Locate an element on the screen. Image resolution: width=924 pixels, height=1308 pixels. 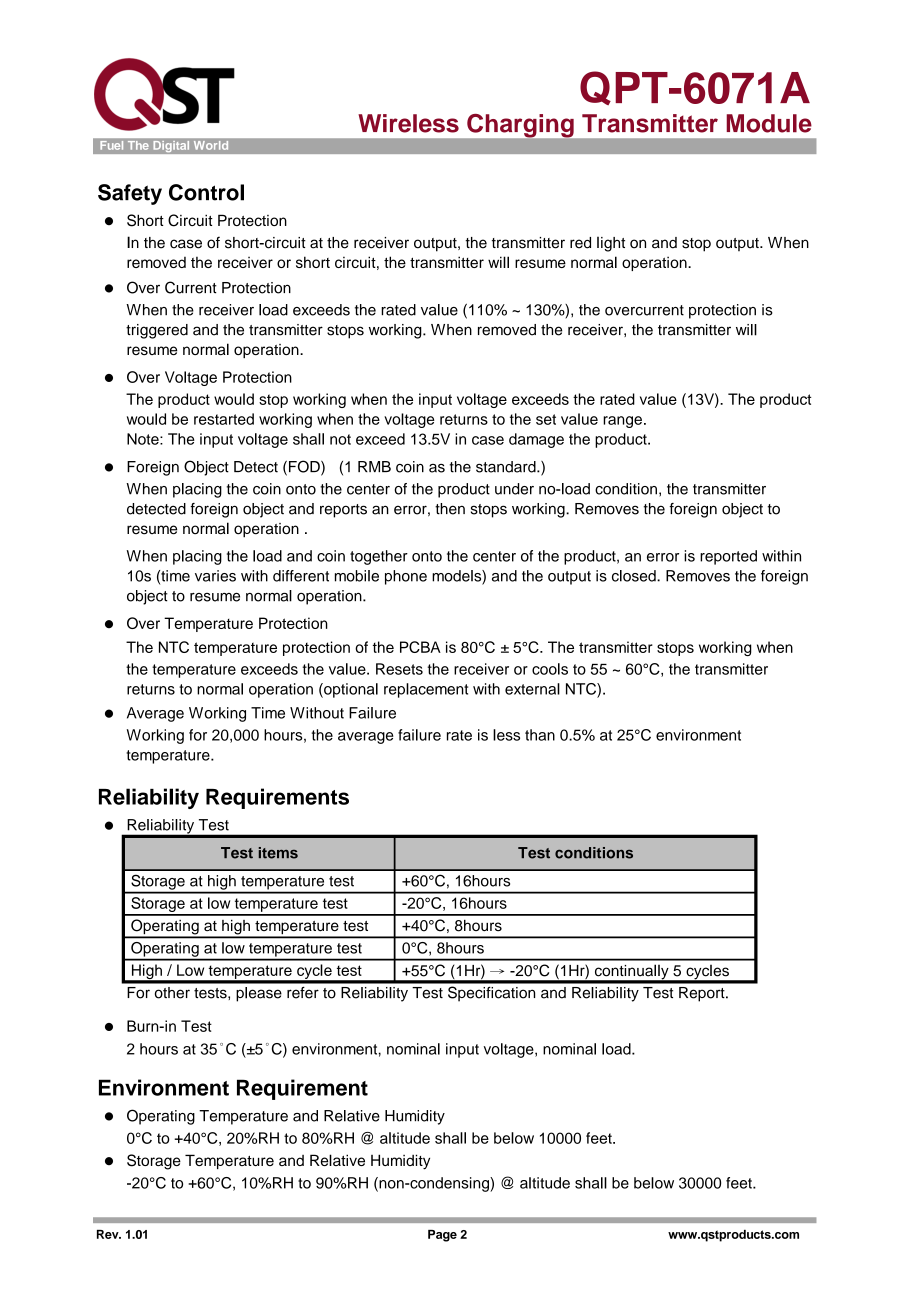
Control is located at coordinates (206, 192).
